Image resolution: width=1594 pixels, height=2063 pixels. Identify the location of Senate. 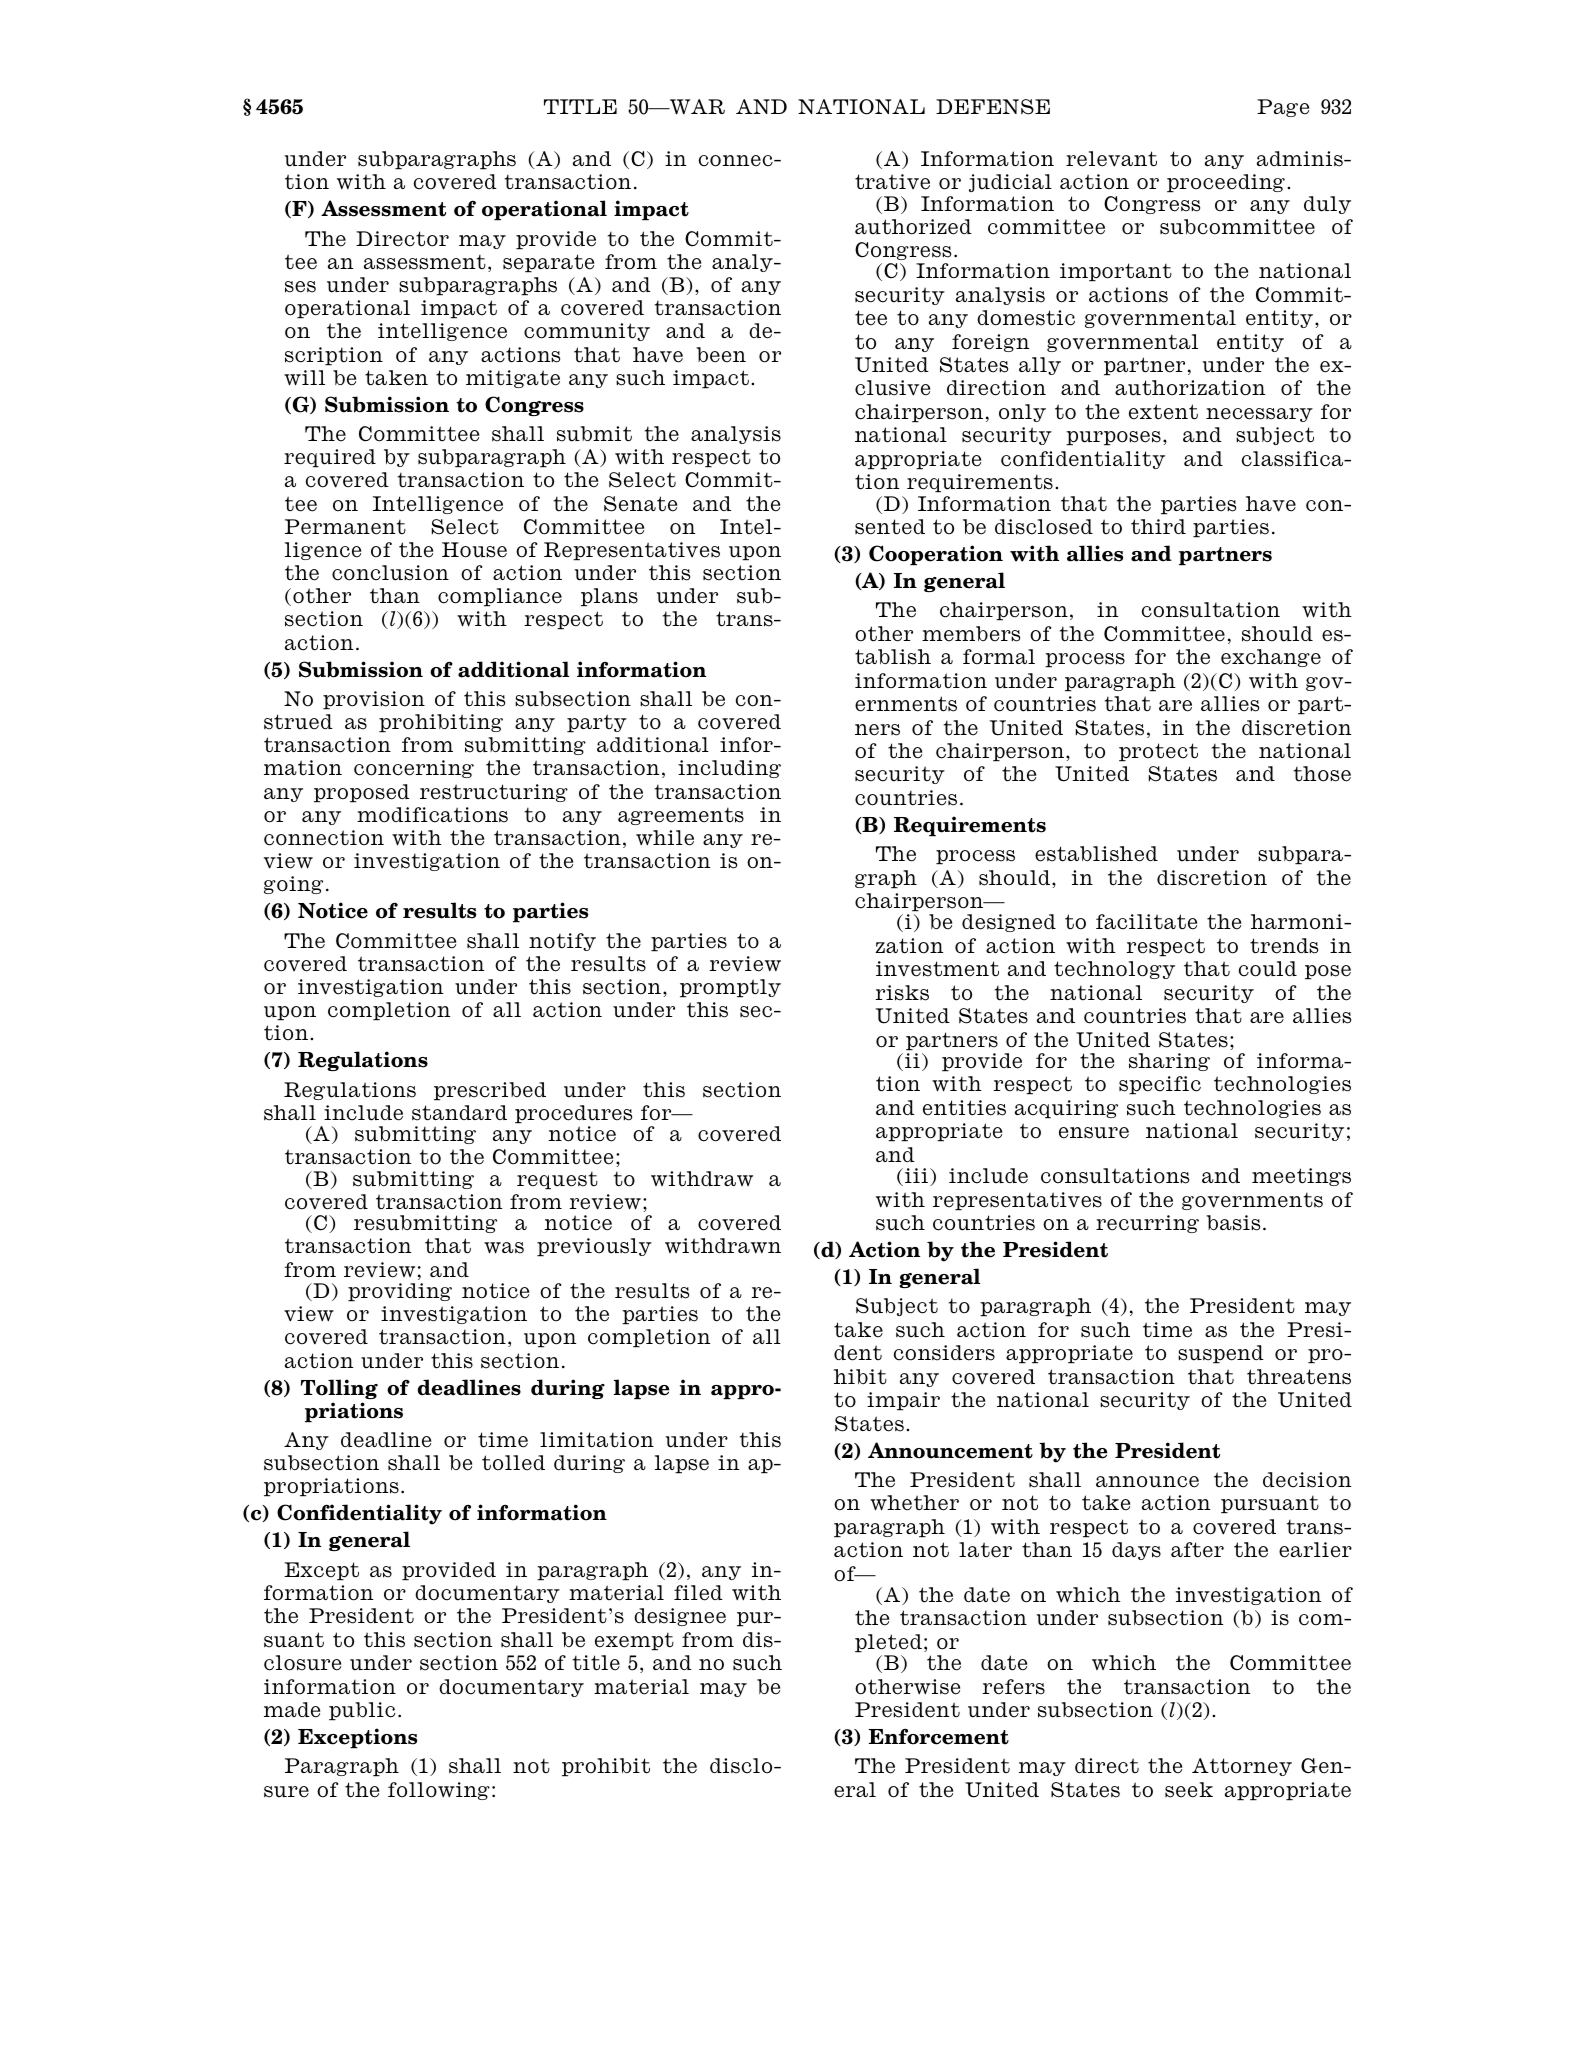
(640, 504).
